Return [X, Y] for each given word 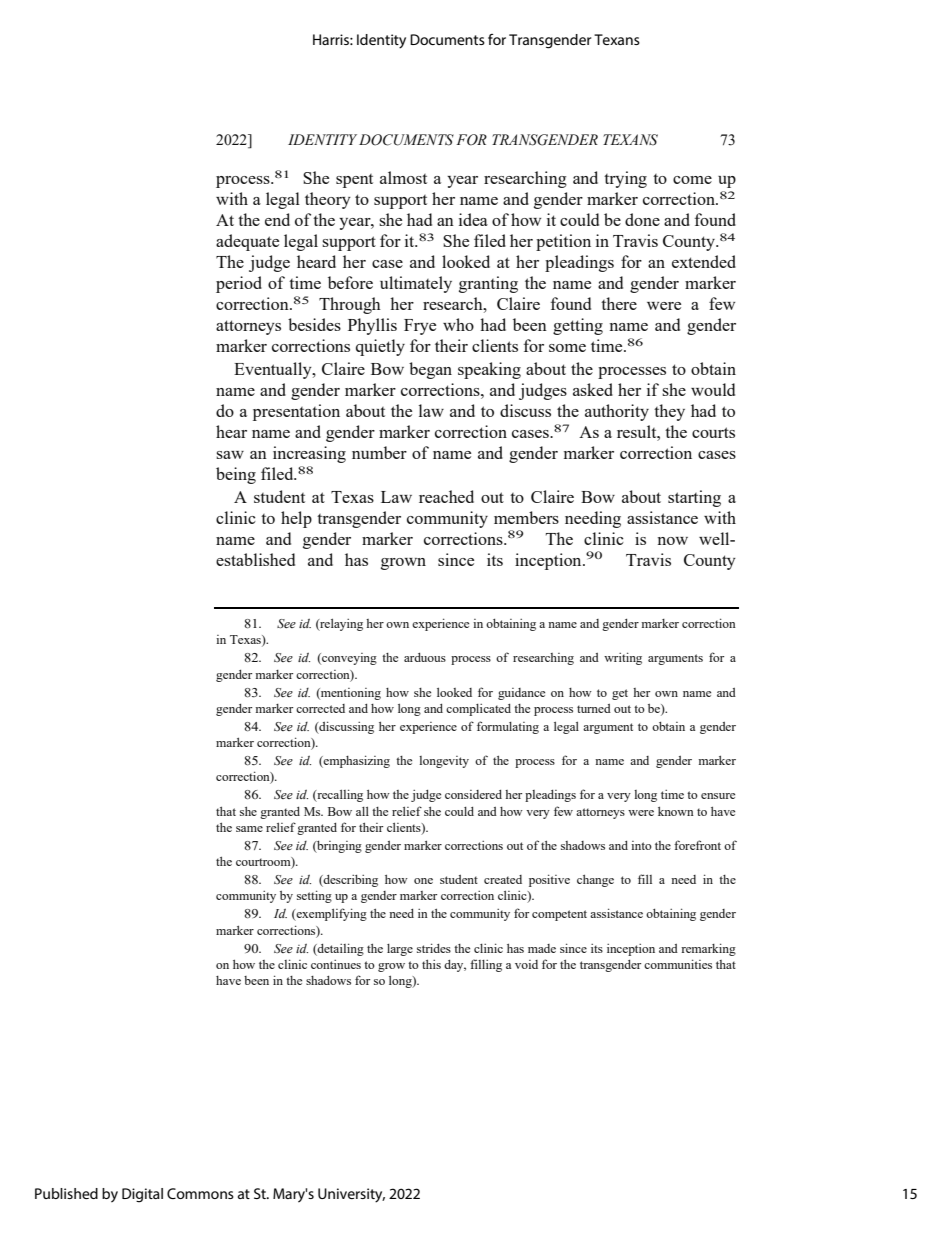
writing [623, 658]
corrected [320, 708]
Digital [142, 1195]
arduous [425, 657]
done [642, 219]
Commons [200, 1193]
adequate [247, 242]
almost [403, 177]
